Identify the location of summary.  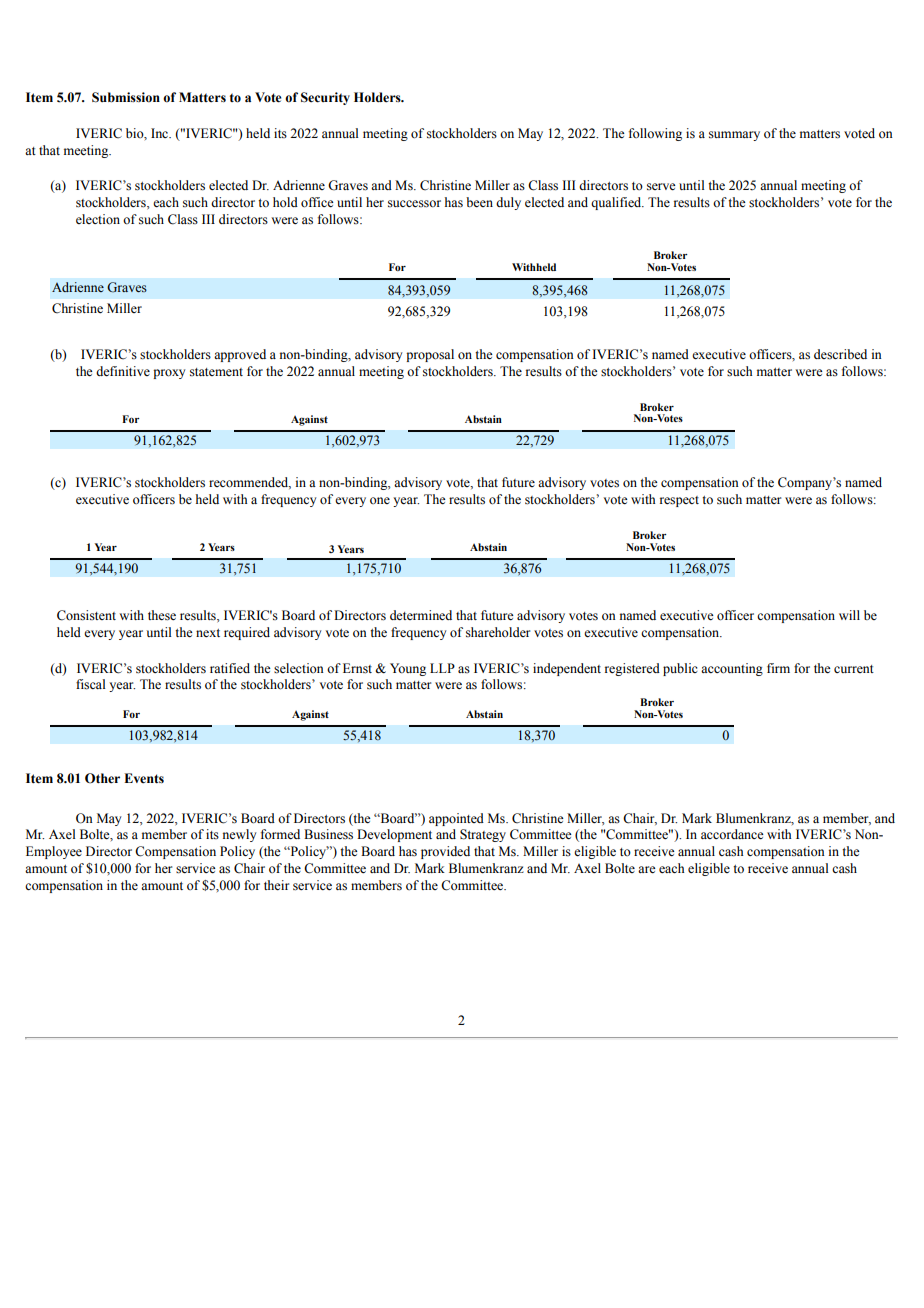
(734, 136).
